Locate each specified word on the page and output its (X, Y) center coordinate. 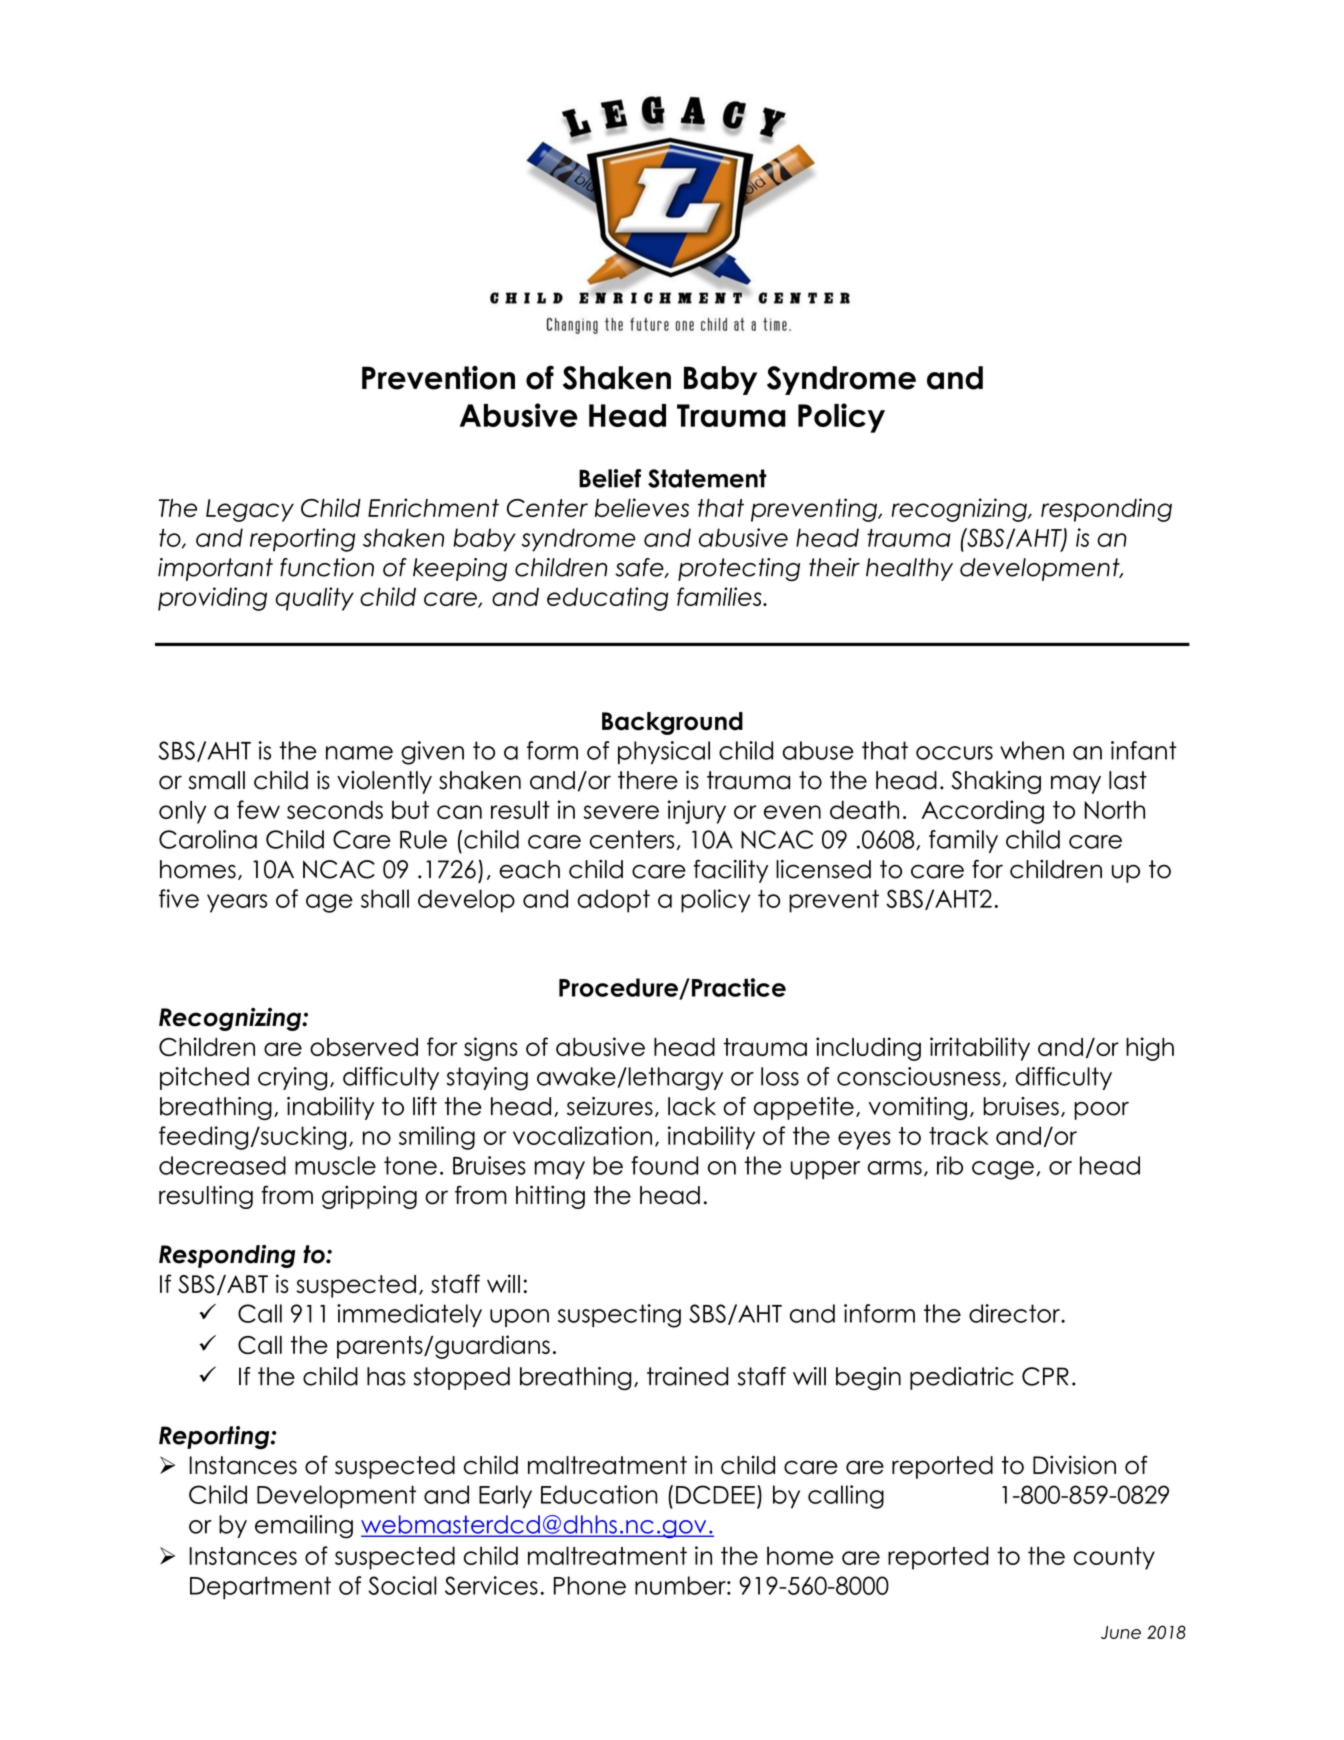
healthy (909, 569)
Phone (590, 1585)
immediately (409, 1315)
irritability (980, 1049)
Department (260, 1588)
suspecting (619, 1316)
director (1015, 1313)
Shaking (996, 782)
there (648, 780)
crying (292, 1079)
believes (642, 507)
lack (692, 1106)
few (258, 809)
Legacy (250, 510)
